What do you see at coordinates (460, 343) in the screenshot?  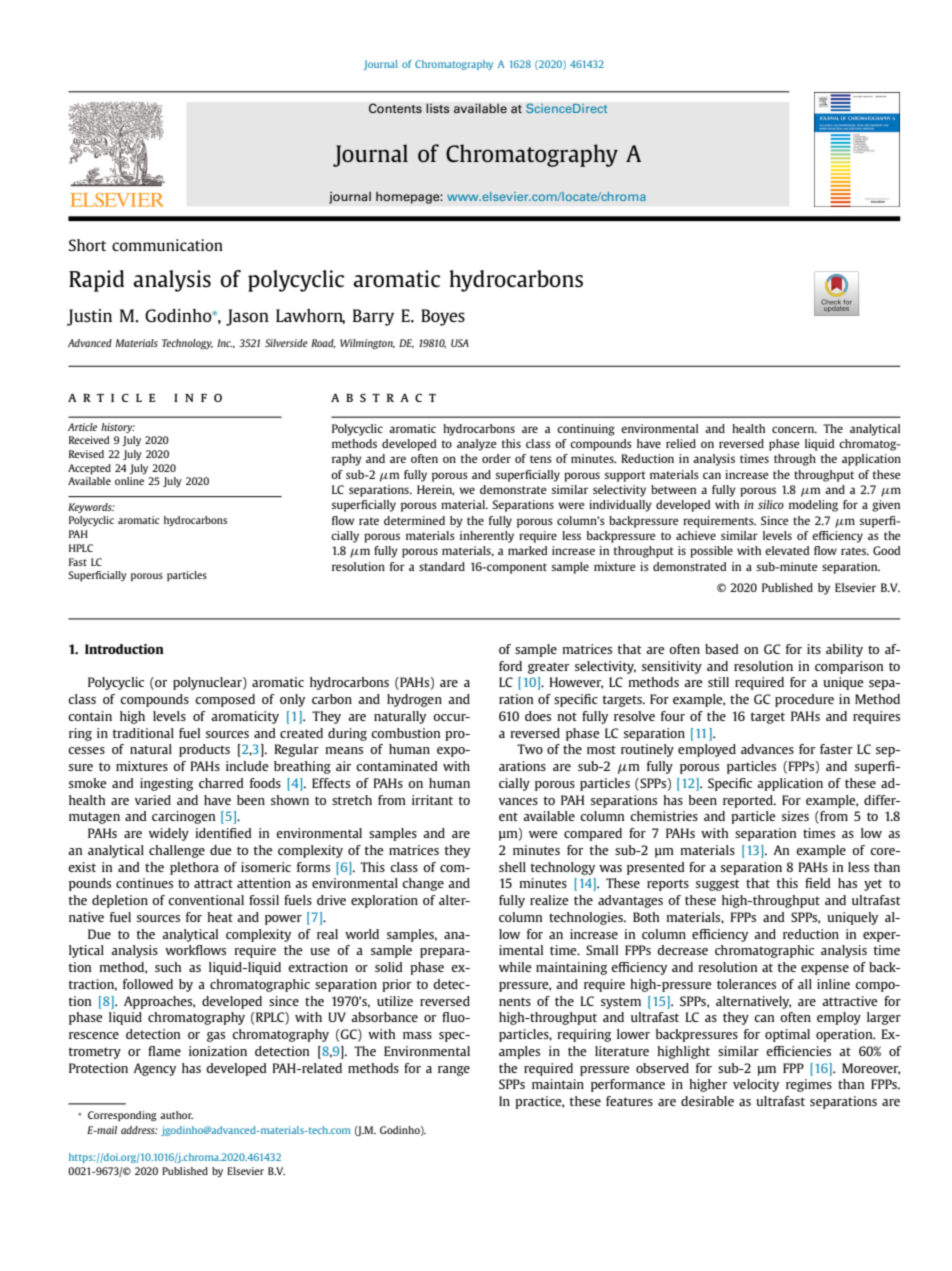 I see `USA` at bounding box center [460, 343].
